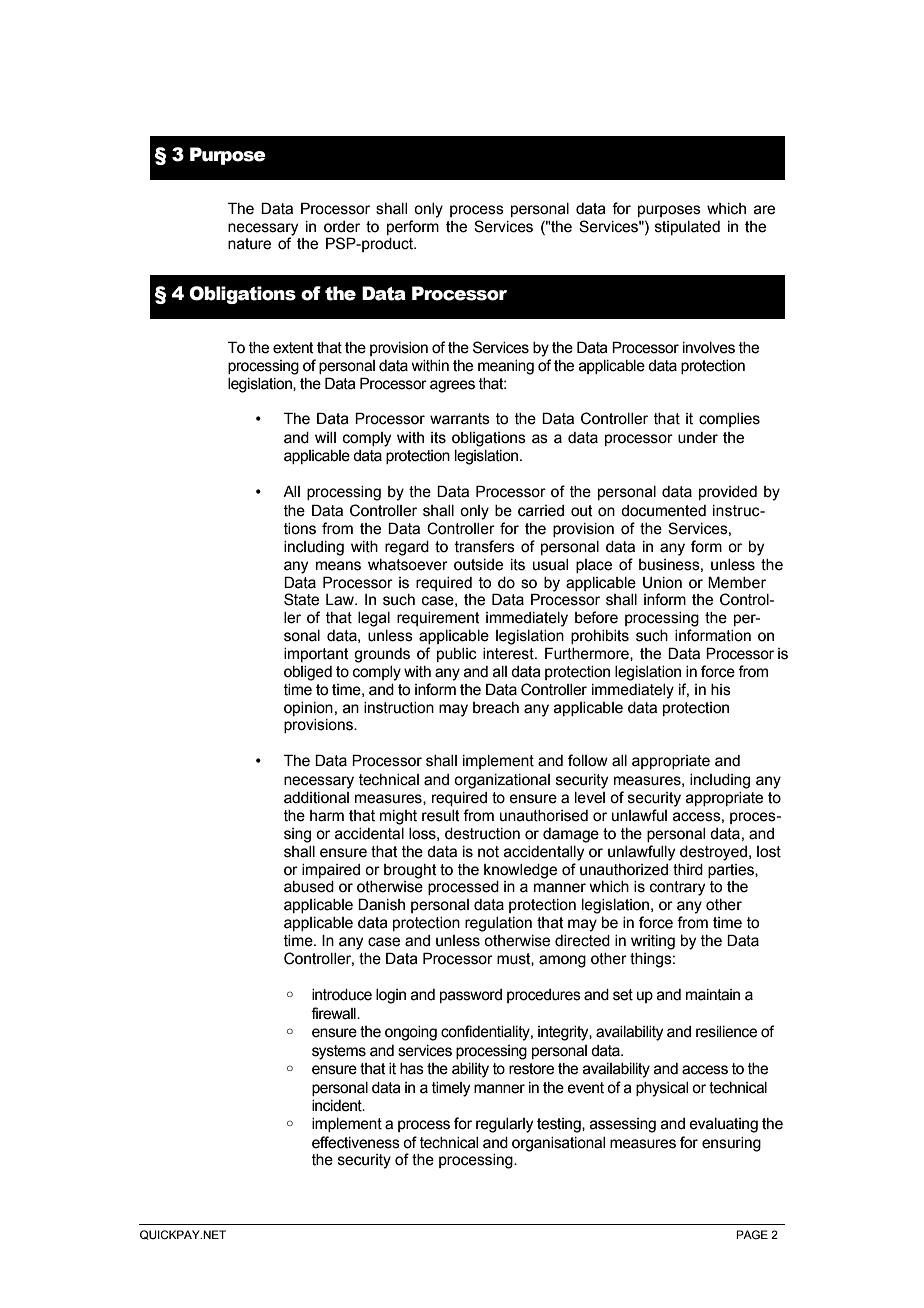  What do you see at coordinates (482, 834) in the page?
I see `destruction` at bounding box center [482, 834].
